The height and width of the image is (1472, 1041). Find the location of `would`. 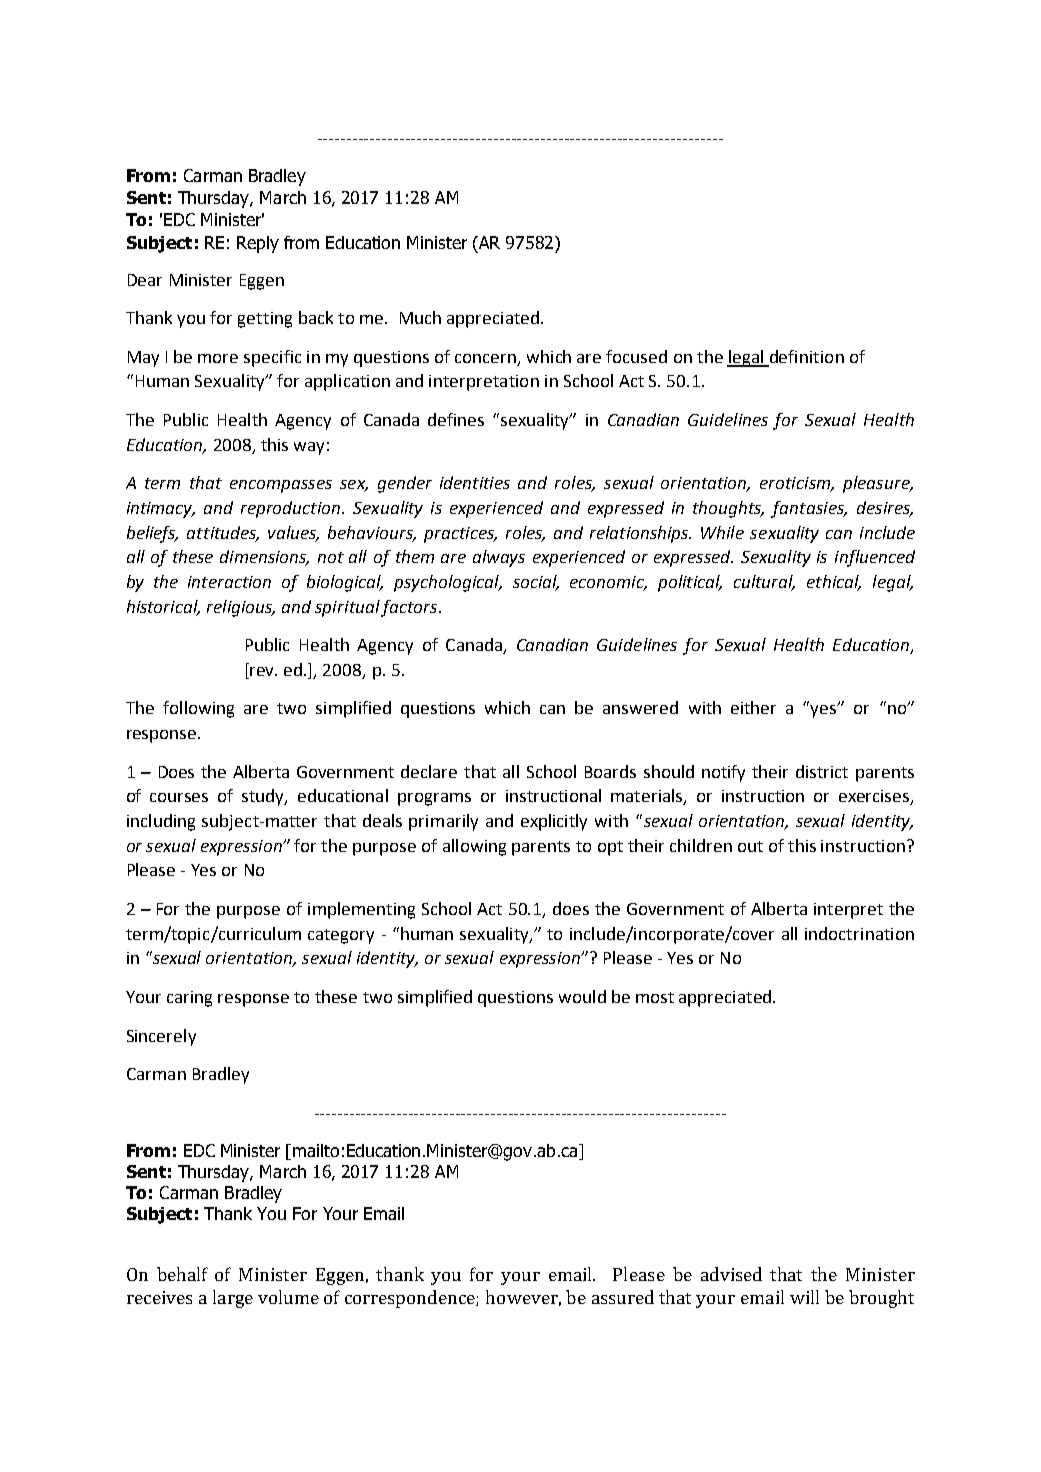

would is located at coordinates (582, 996).
